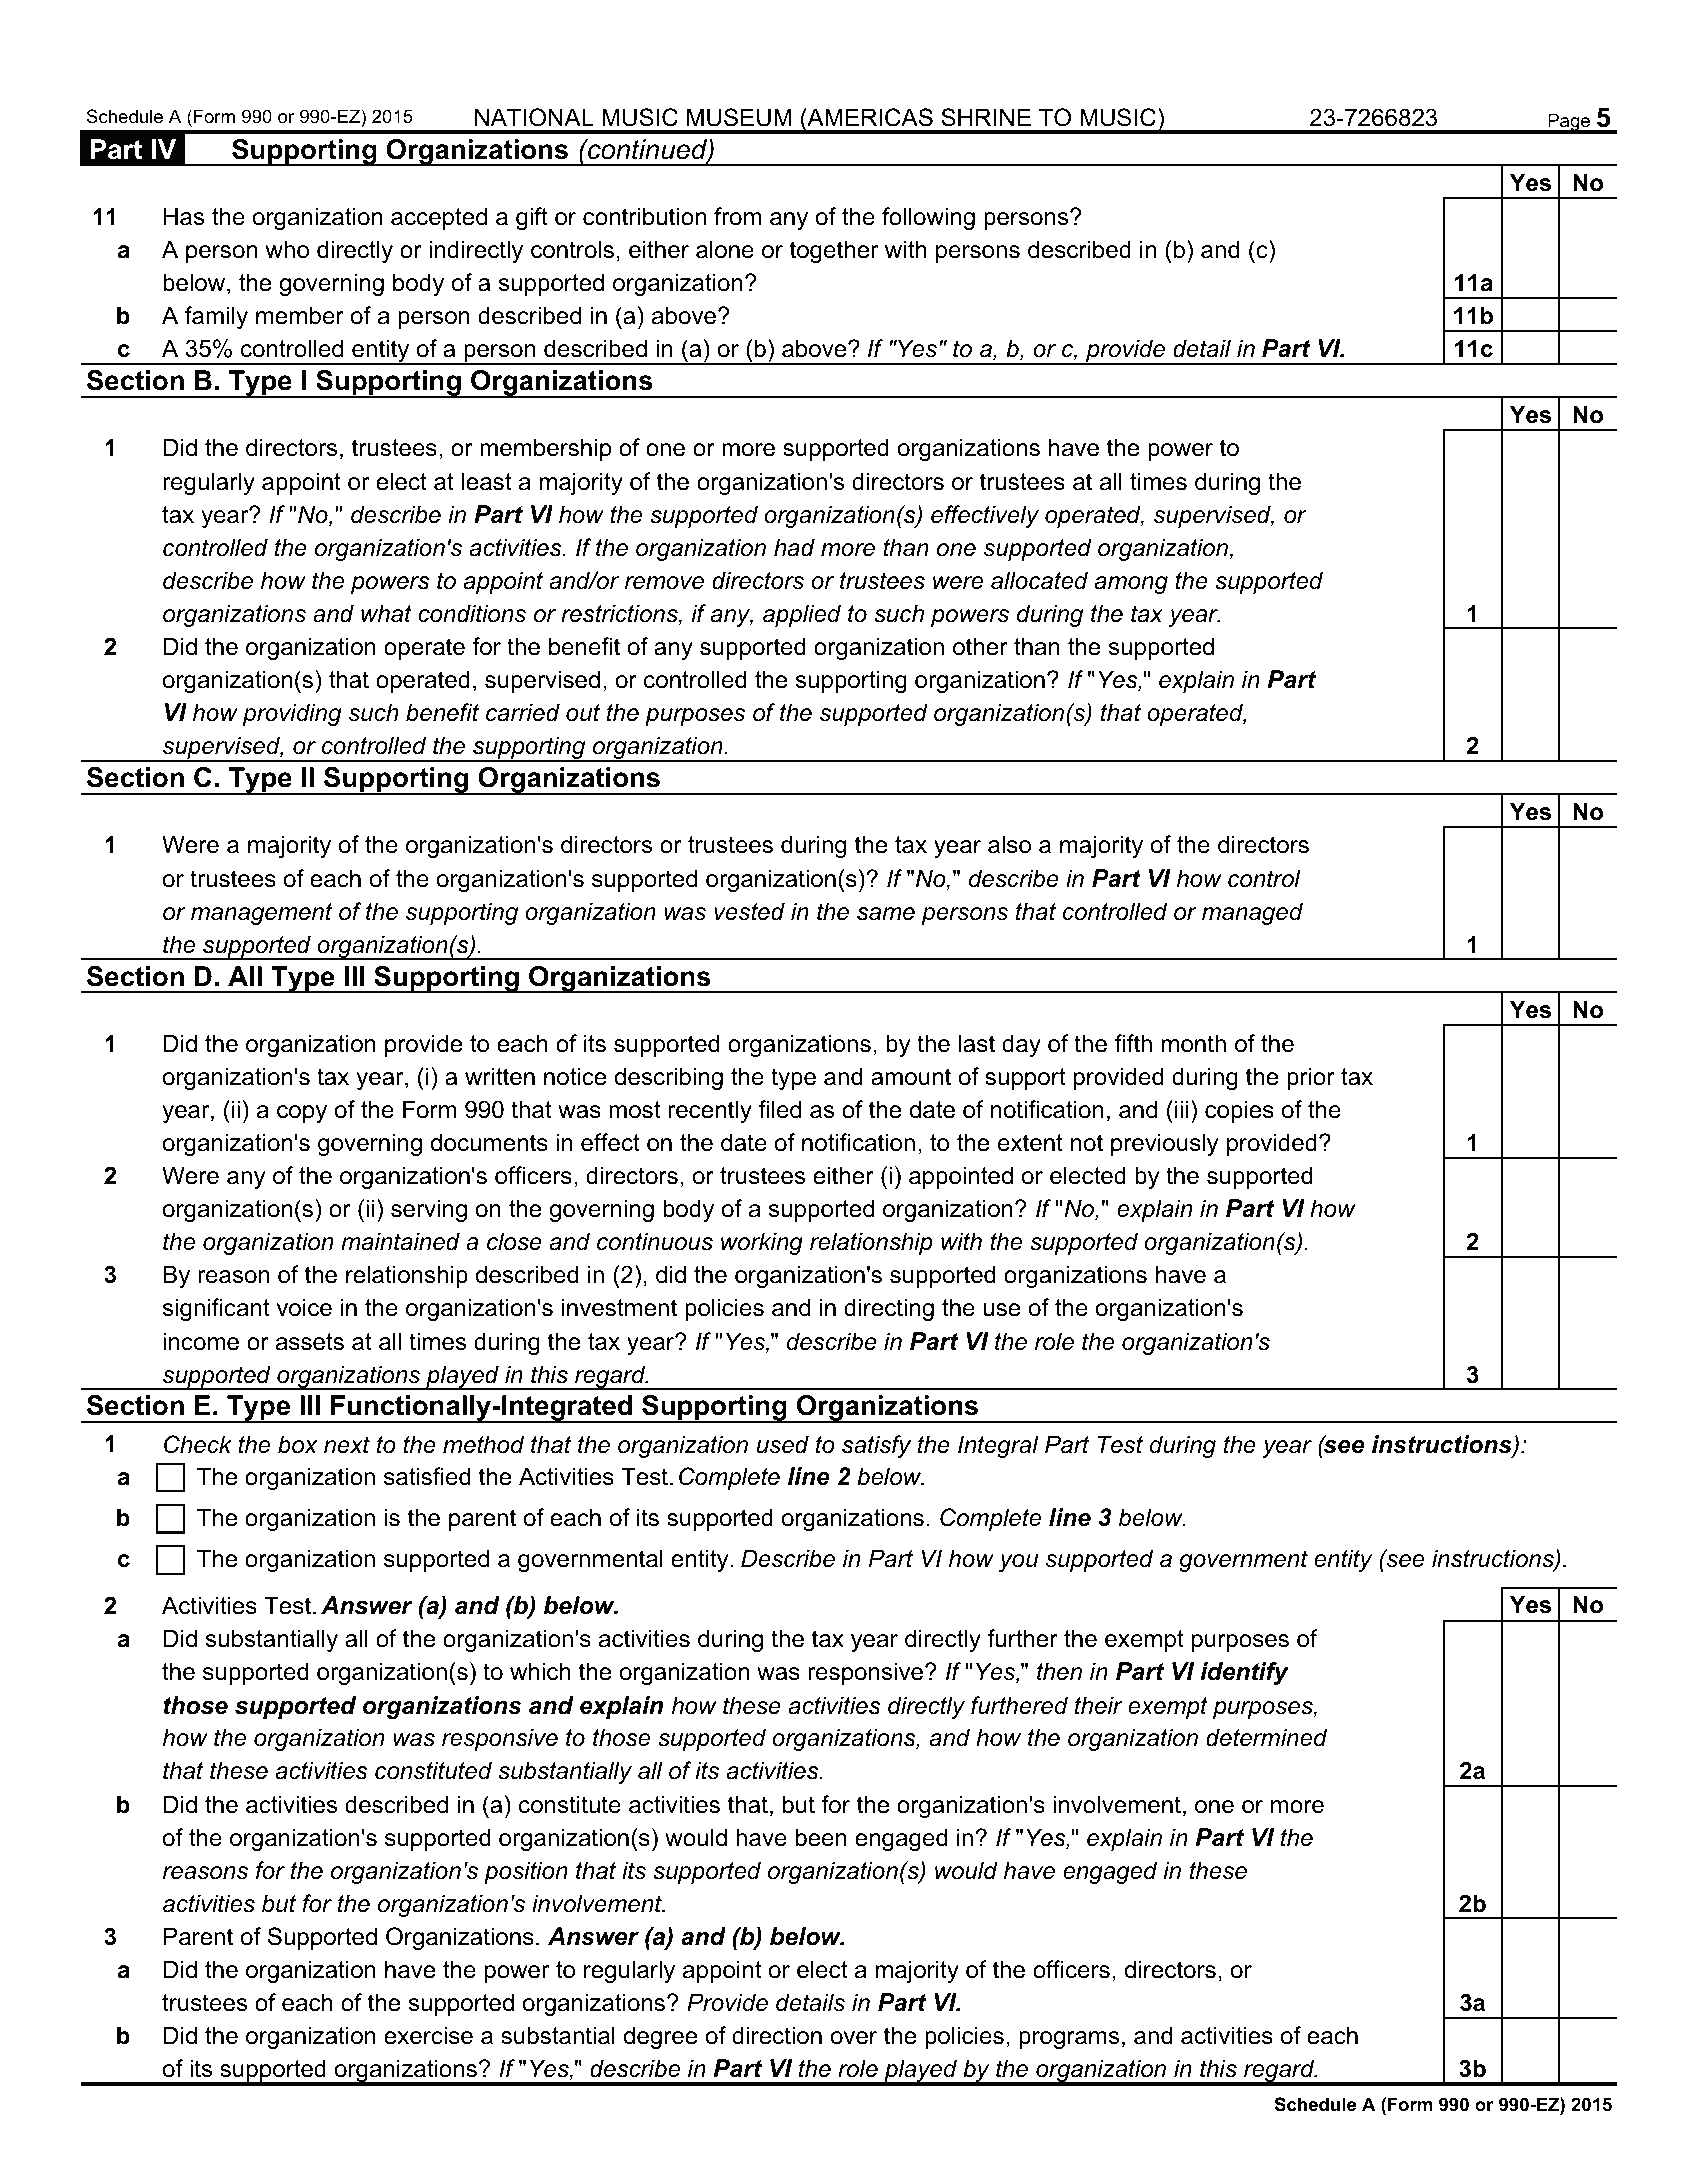 Image resolution: width=1687 pixels, height=2183 pixels. What do you see at coordinates (287, 249) in the screenshot?
I see `who` at bounding box center [287, 249].
